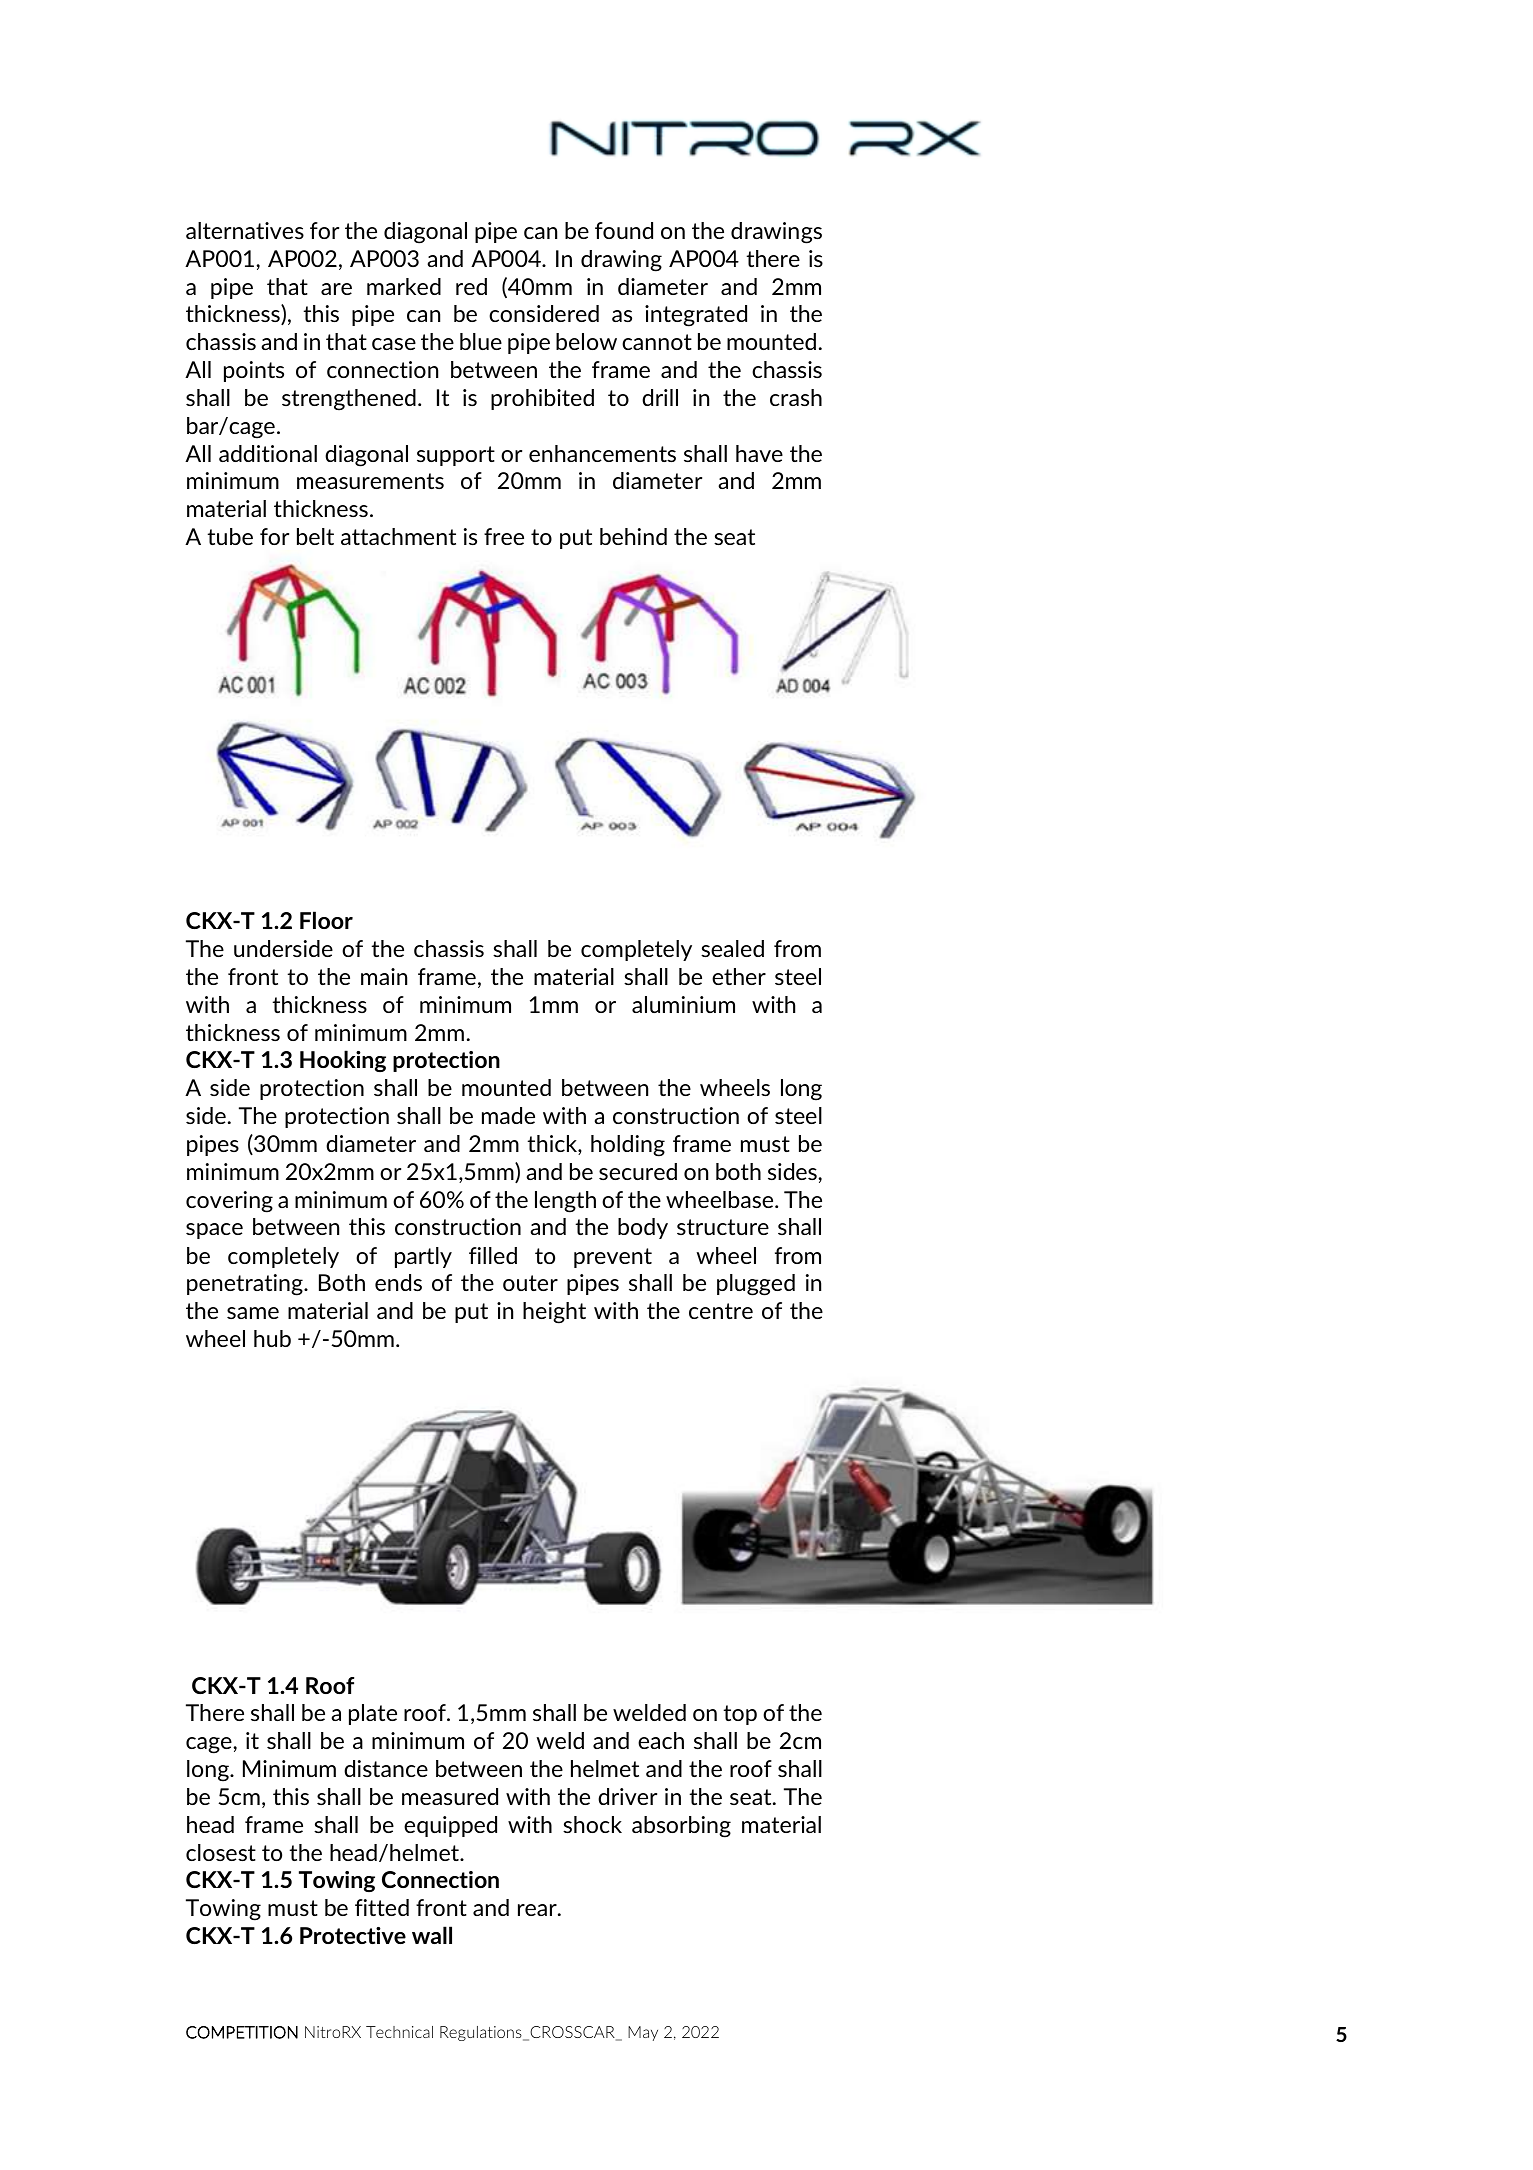 The height and width of the screenshot is (2170, 1533). I want to click on structure, so click(723, 1227).
